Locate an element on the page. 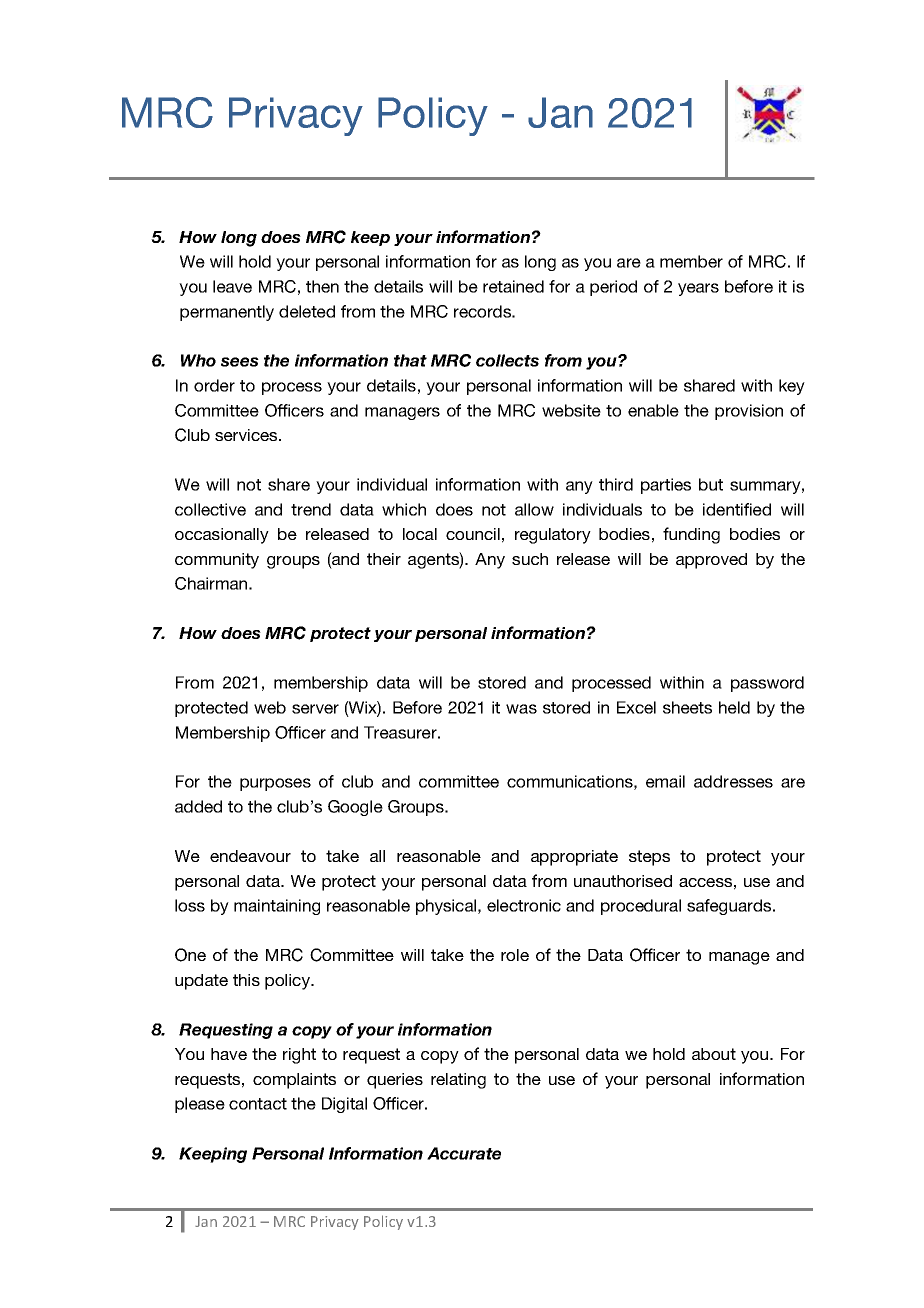 This document has height=1308, width=924. years is located at coordinates (698, 289).
